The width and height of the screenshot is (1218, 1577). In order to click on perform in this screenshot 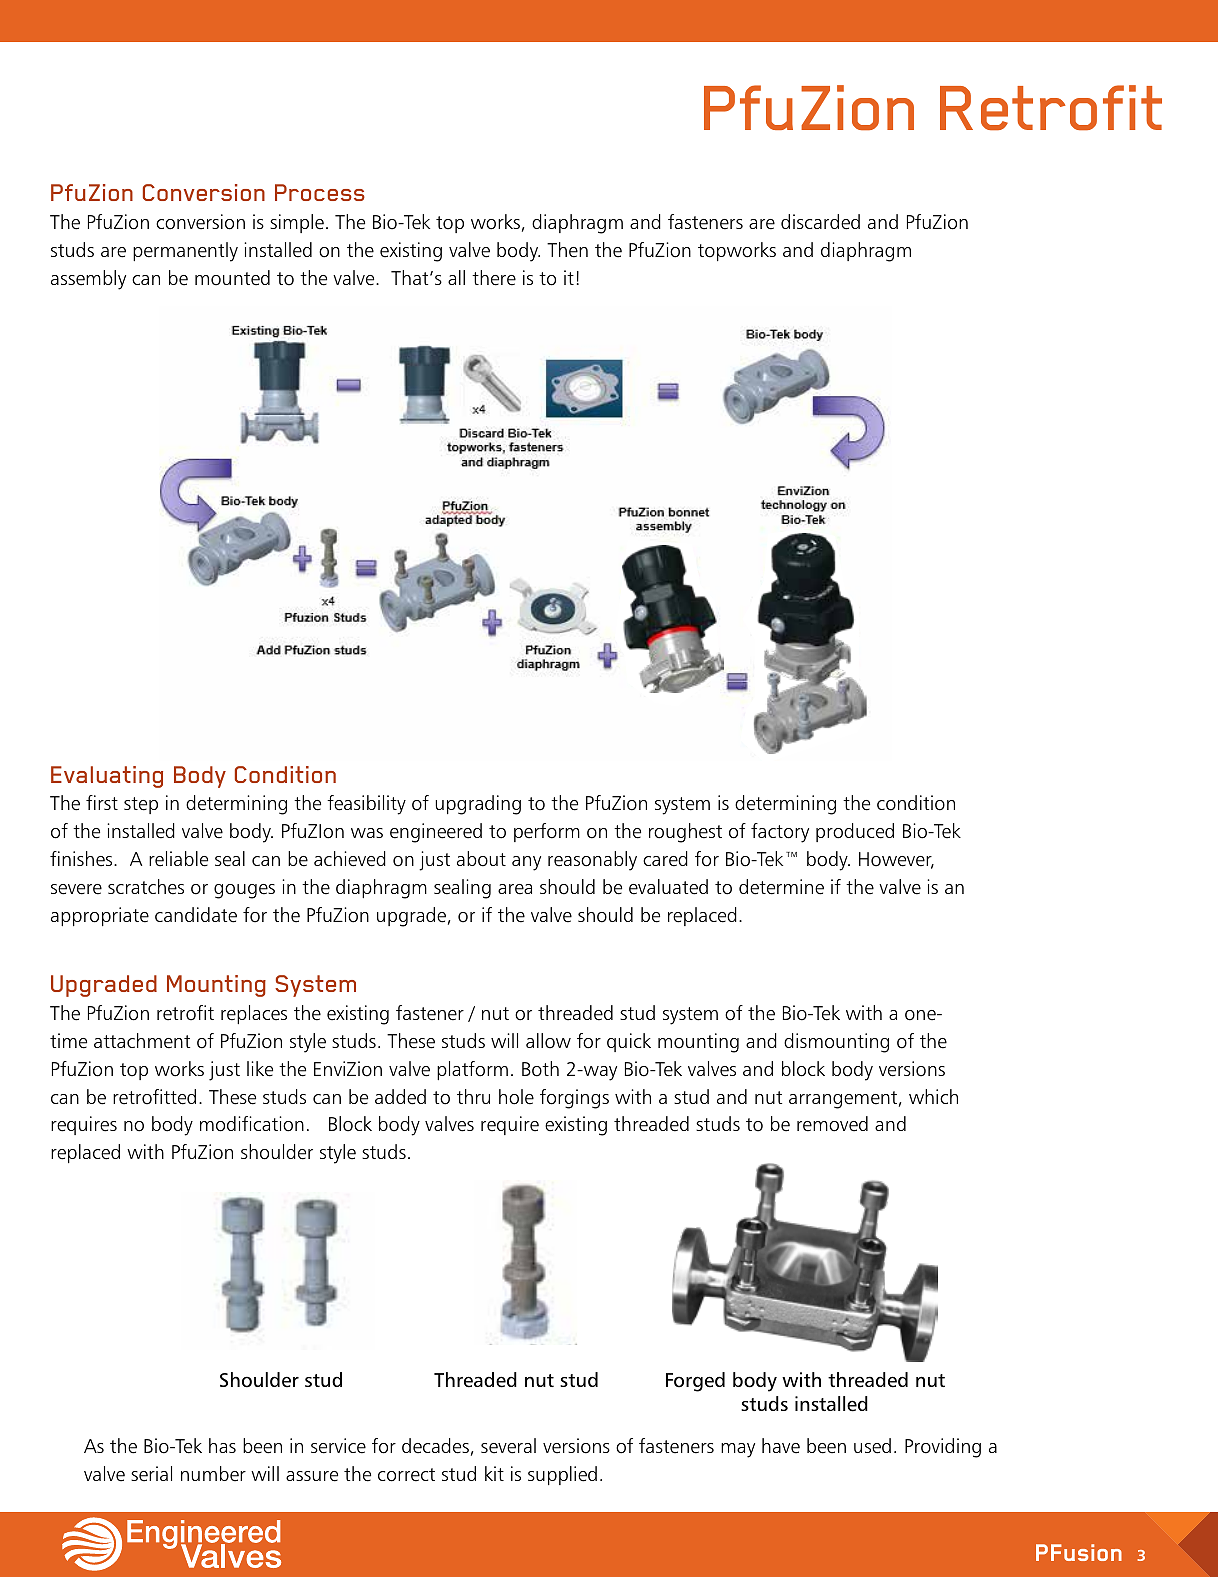, I will do `click(547, 832)`.
